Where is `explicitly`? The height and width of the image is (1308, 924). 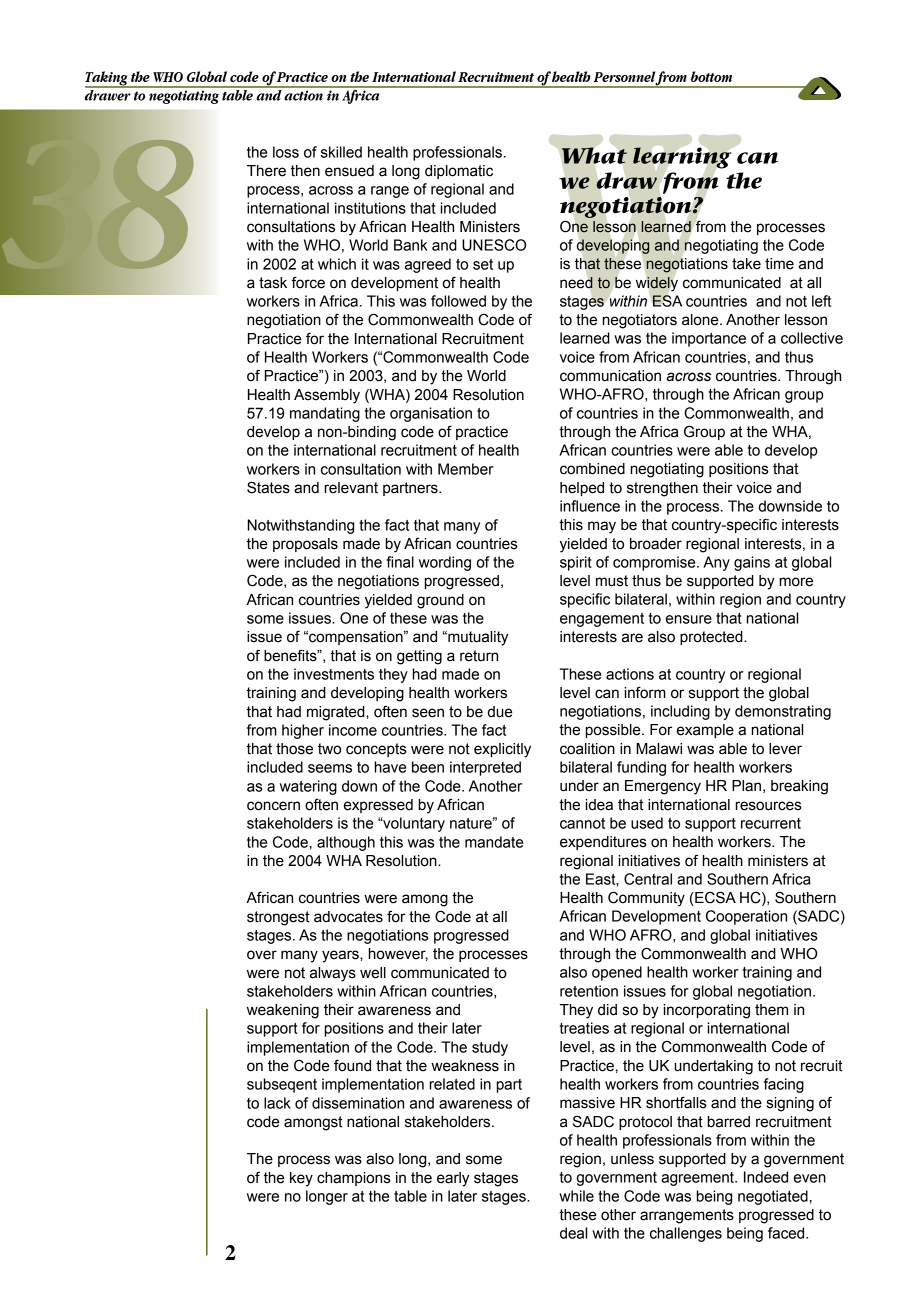
explicitly is located at coordinates (502, 750).
